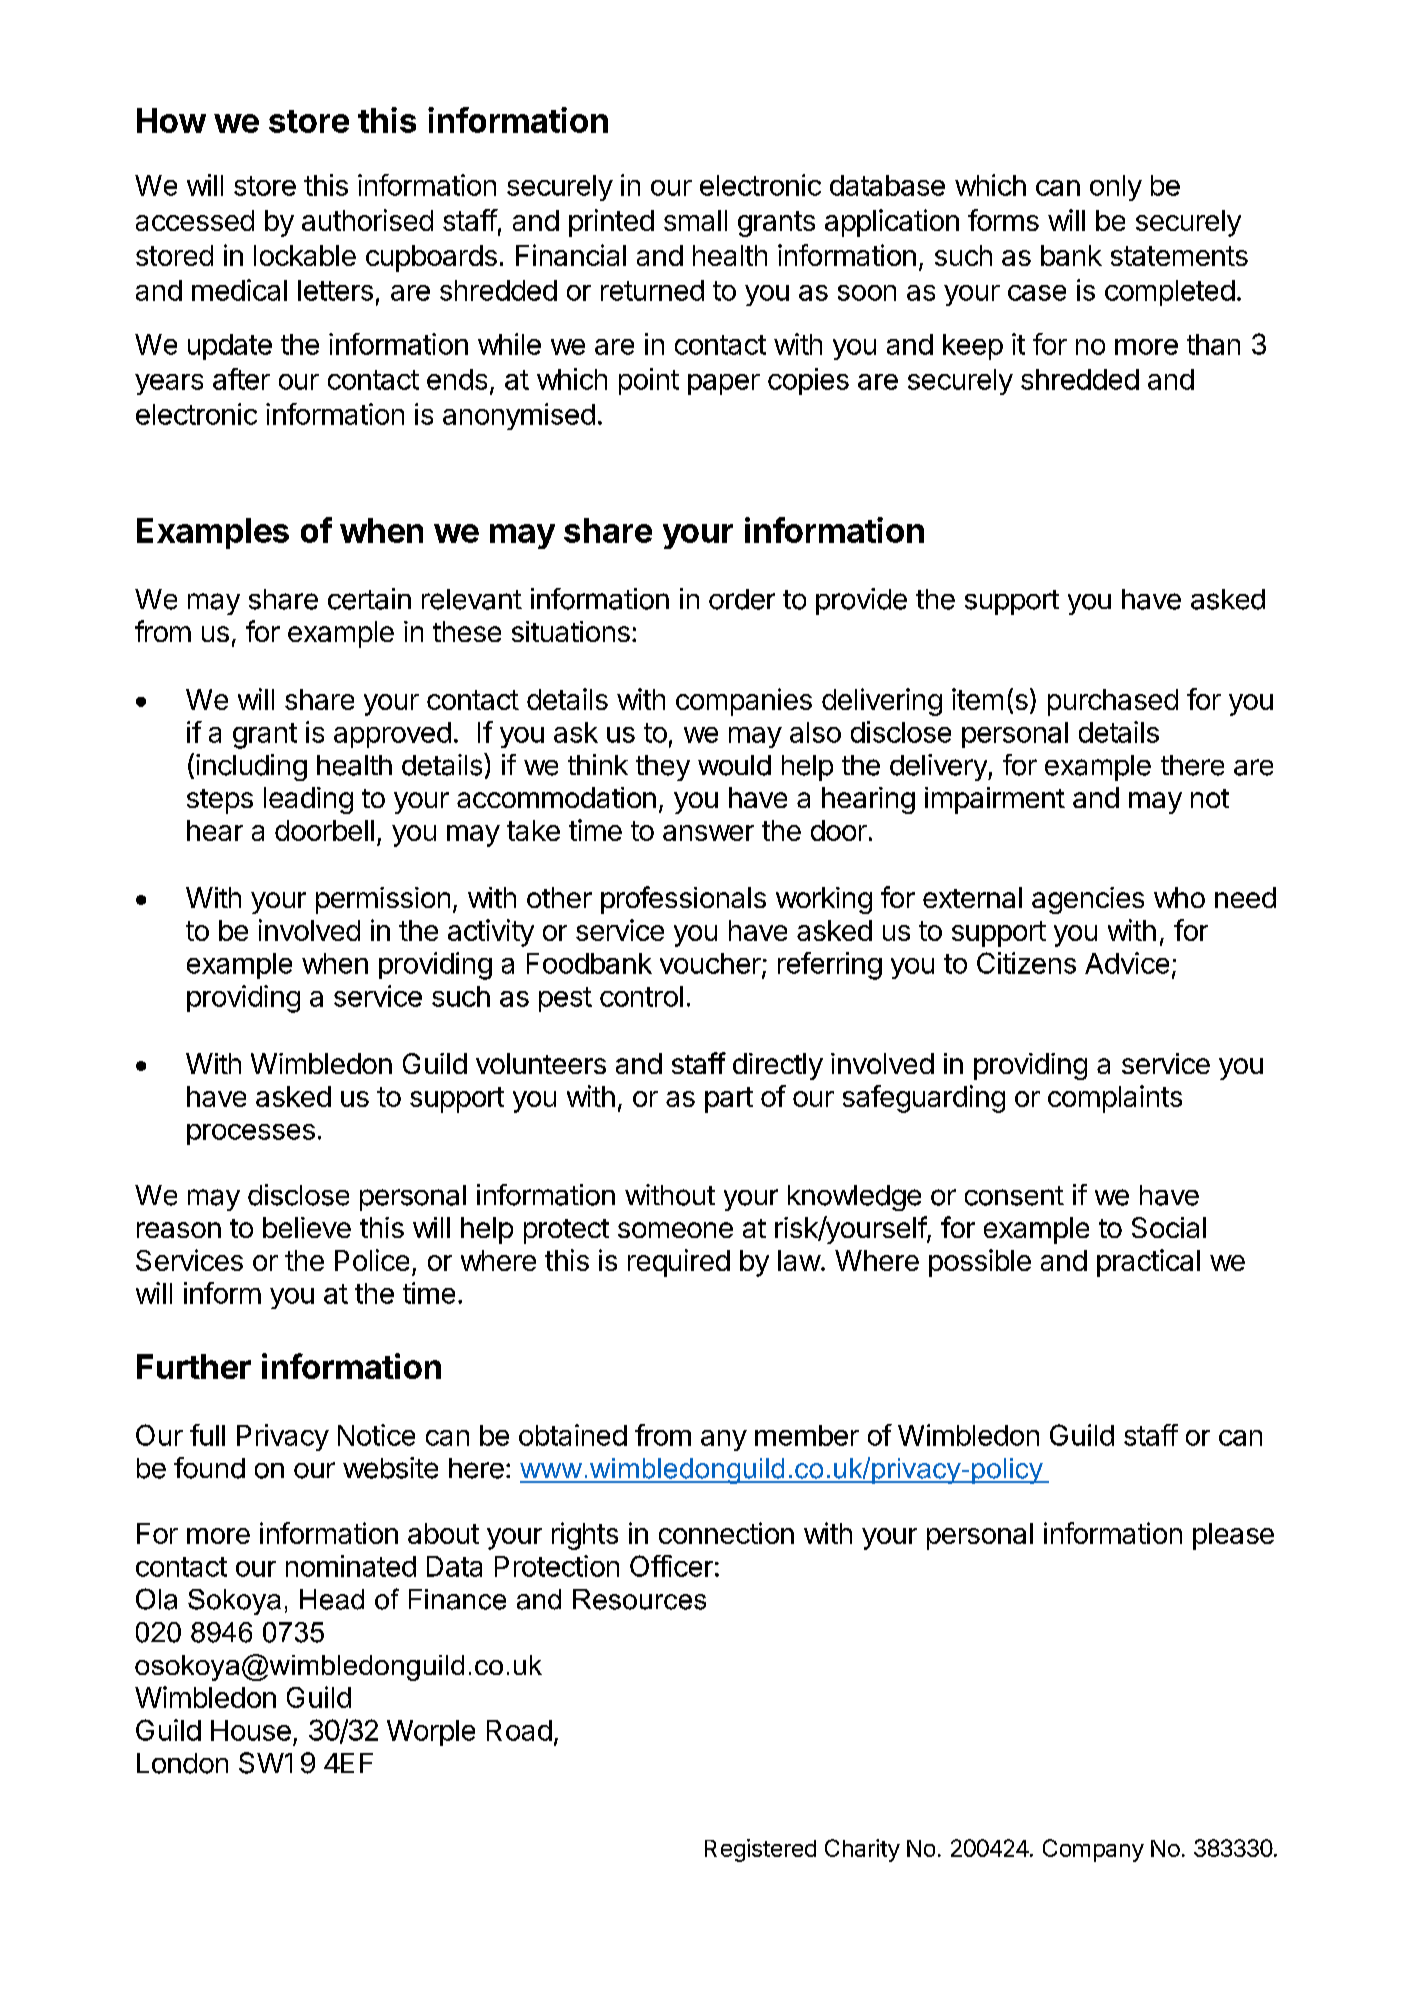 This image has width=1414, height=2000. What do you see at coordinates (367, 220) in the image?
I see `authorised` at bounding box center [367, 220].
